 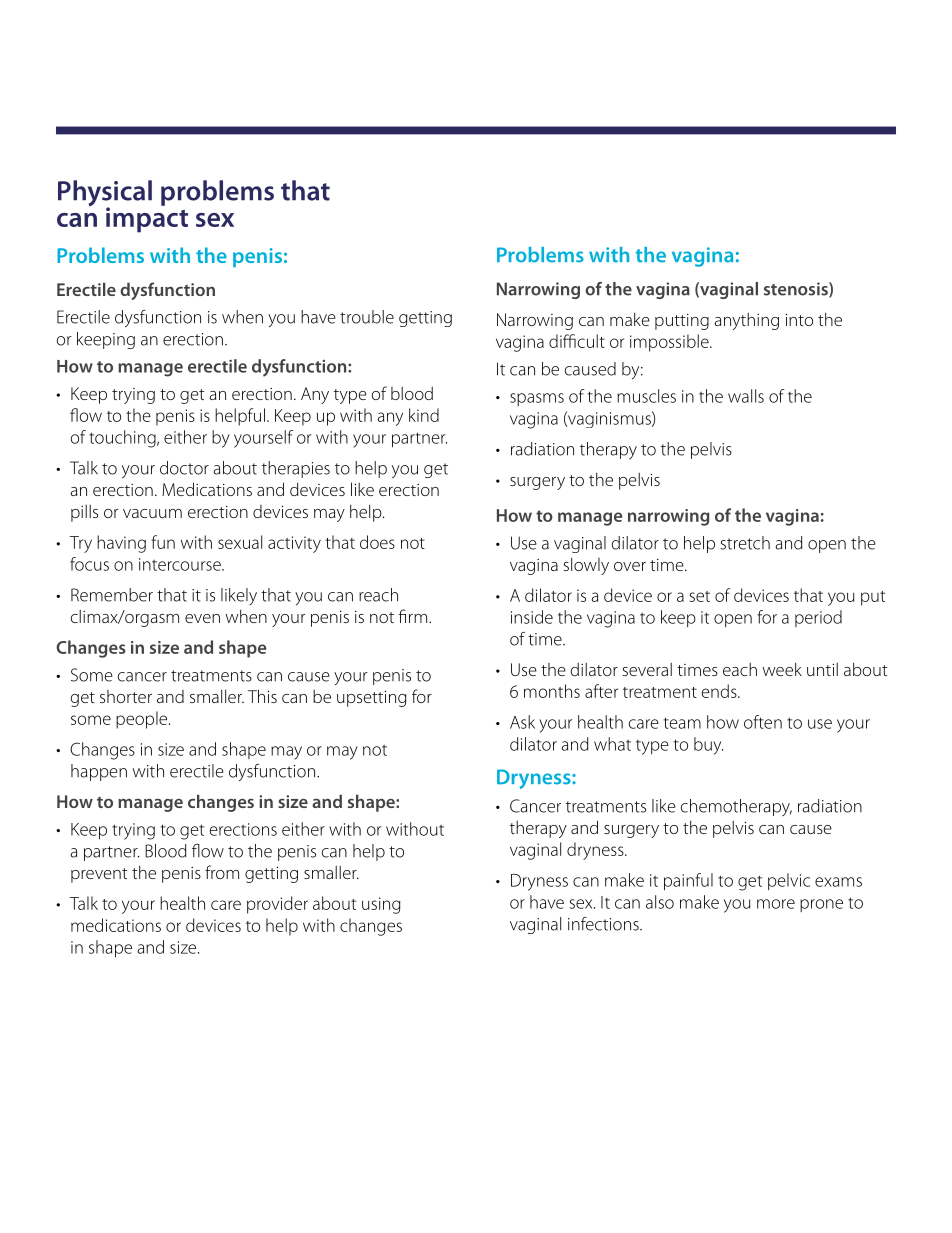 I want to click on walls, so click(x=746, y=396).
